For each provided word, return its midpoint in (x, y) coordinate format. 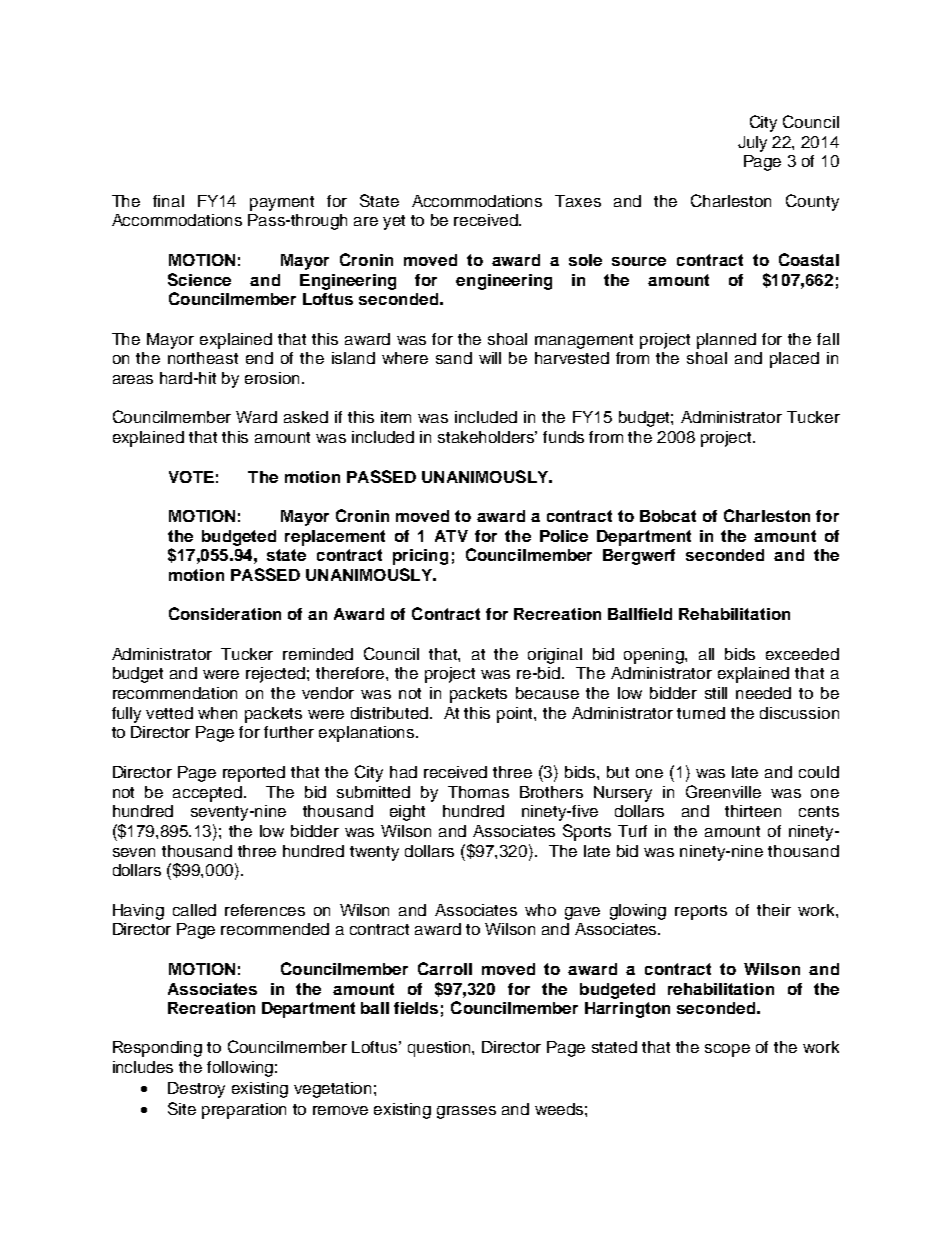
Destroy (196, 1090)
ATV (451, 536)
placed (794, 360)
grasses (466, 1112)
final (168, 201)
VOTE (191, 477)
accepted (207, 794)
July (752, 144)
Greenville (723, 791)
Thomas (478, 792)
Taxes (578, 201)
